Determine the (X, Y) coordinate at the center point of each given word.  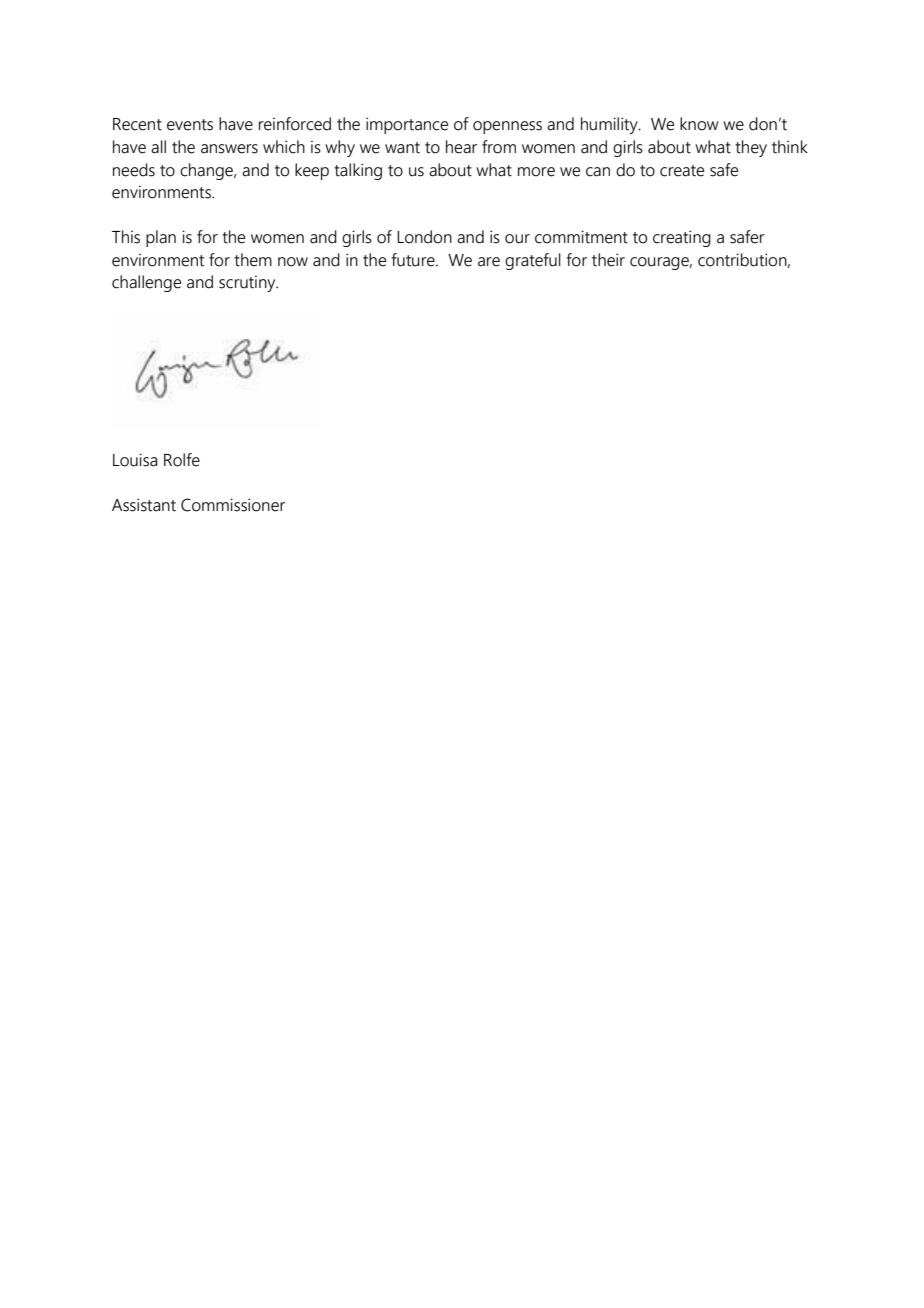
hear (461, 147)
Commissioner (233, 505)
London (424, 237)
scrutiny (248, 284)
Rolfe (182, 460)
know (699, 124)
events (190, 125)
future (414, 260)
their (608, 260)
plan (161, 238)
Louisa (135, 460)
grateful (533, 261)
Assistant (144, 505)
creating (682, 238)
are (489, 262)
